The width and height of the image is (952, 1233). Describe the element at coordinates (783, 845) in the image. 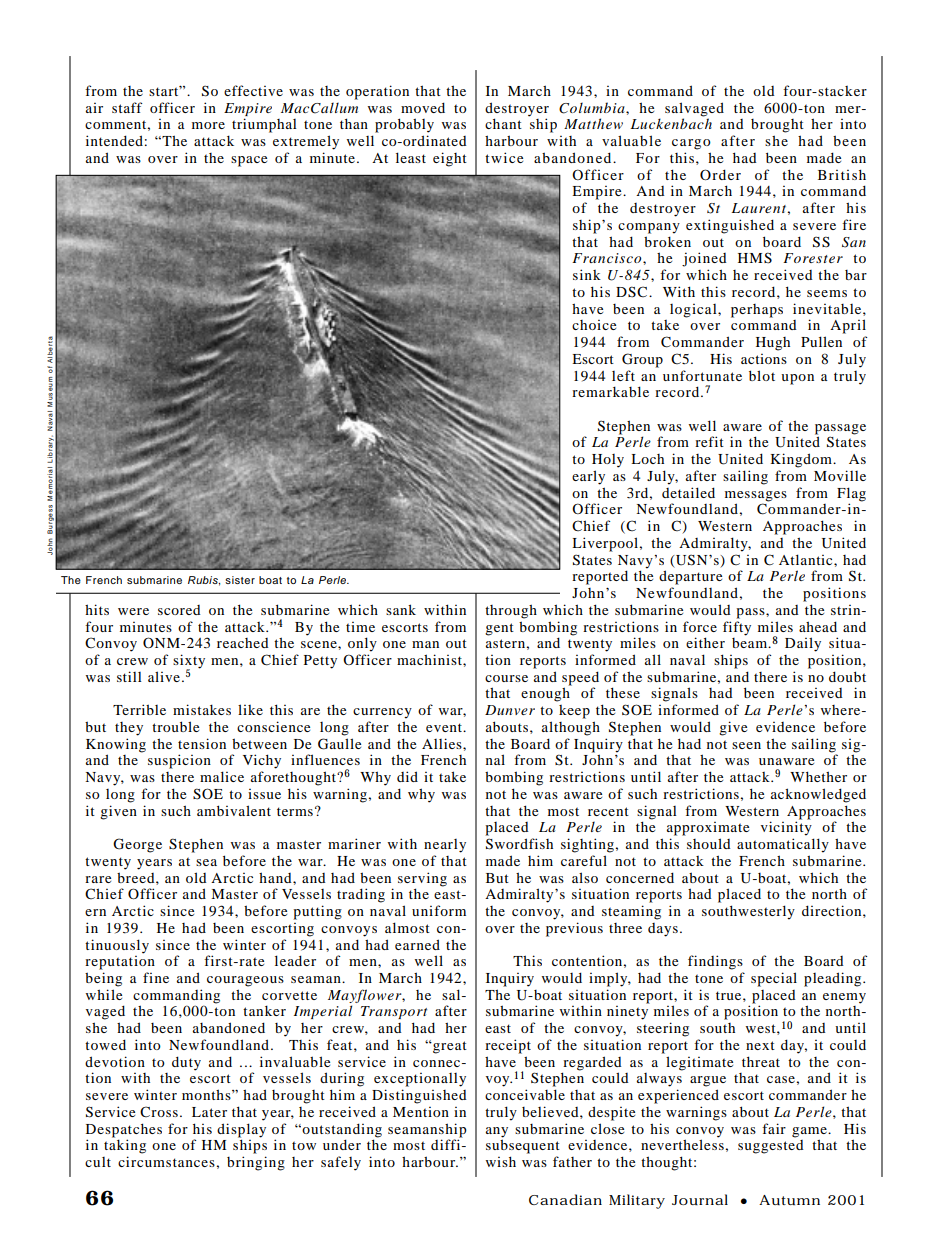

I see `automatically` at that location.
